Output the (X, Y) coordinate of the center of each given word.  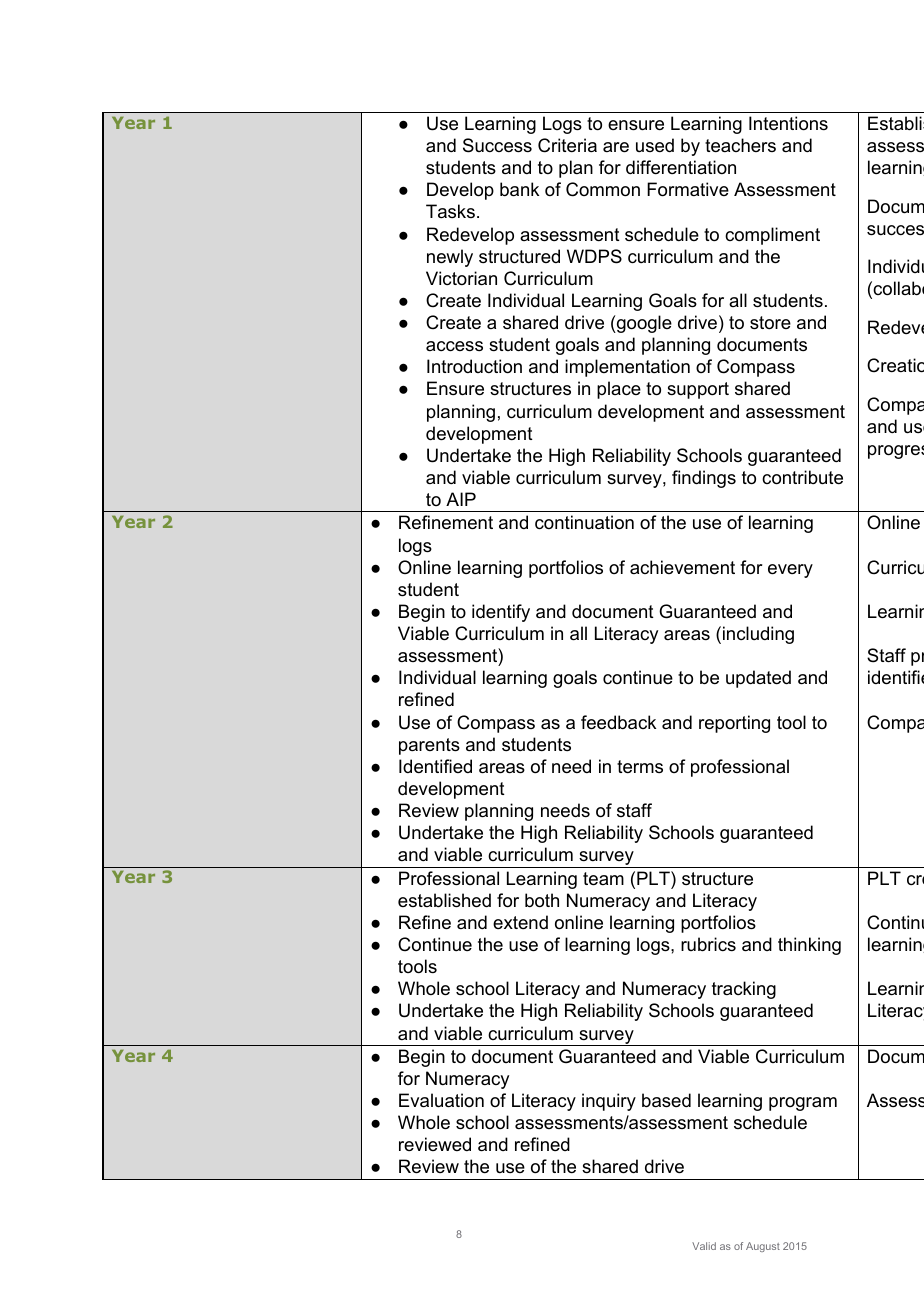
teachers (740, 145)
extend (520, 922)
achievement (682, 567)
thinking (809, 946)
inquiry (609, 1102)
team (603, 879)
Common (603, 189)
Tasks (450, 211)
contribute (802, 477)
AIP (461, 499)
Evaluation (441, 1100)
